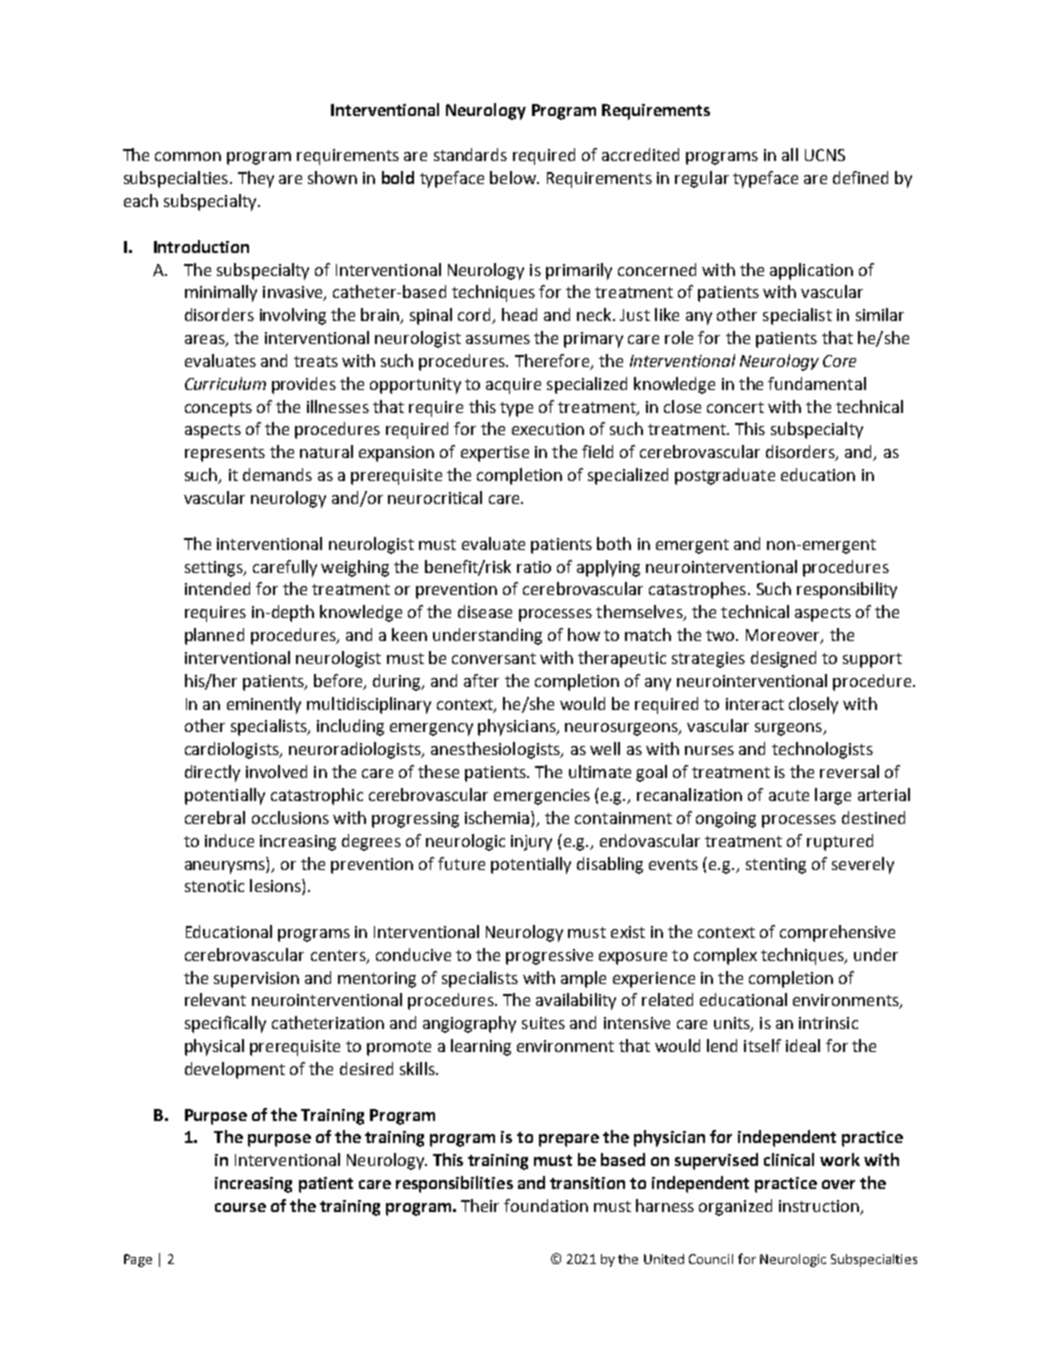 Image resolution: width=1041 pixels, height=1347 pixels. Describe the element at coordinates (549, 957) in the screenshot. I see `progressive` at that location.
